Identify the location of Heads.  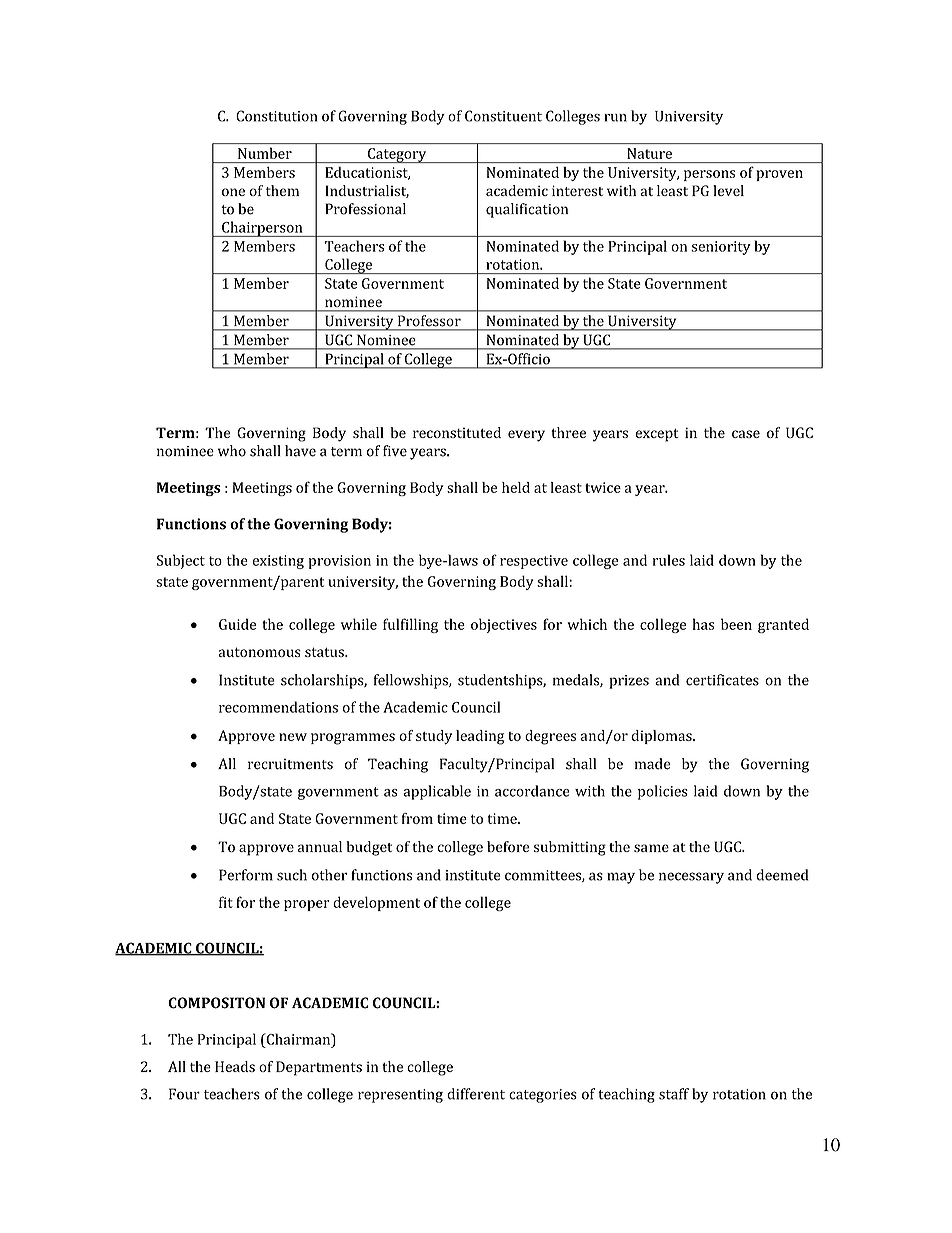
(235, 1066).
